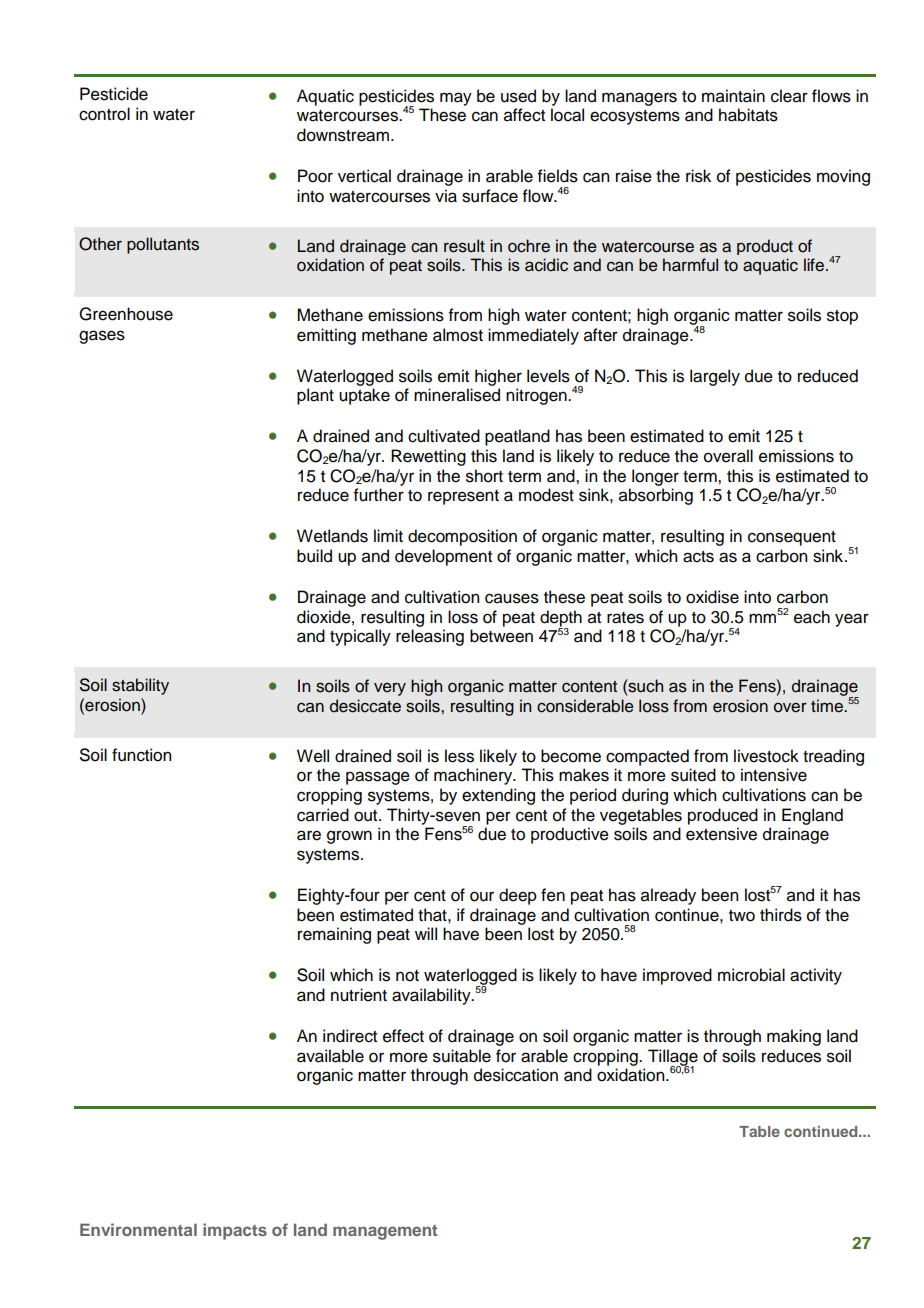 The height and width of the page is (1308, 924). Describe the element at coordinates (456, 99) in the page. I see `may` at that location.
